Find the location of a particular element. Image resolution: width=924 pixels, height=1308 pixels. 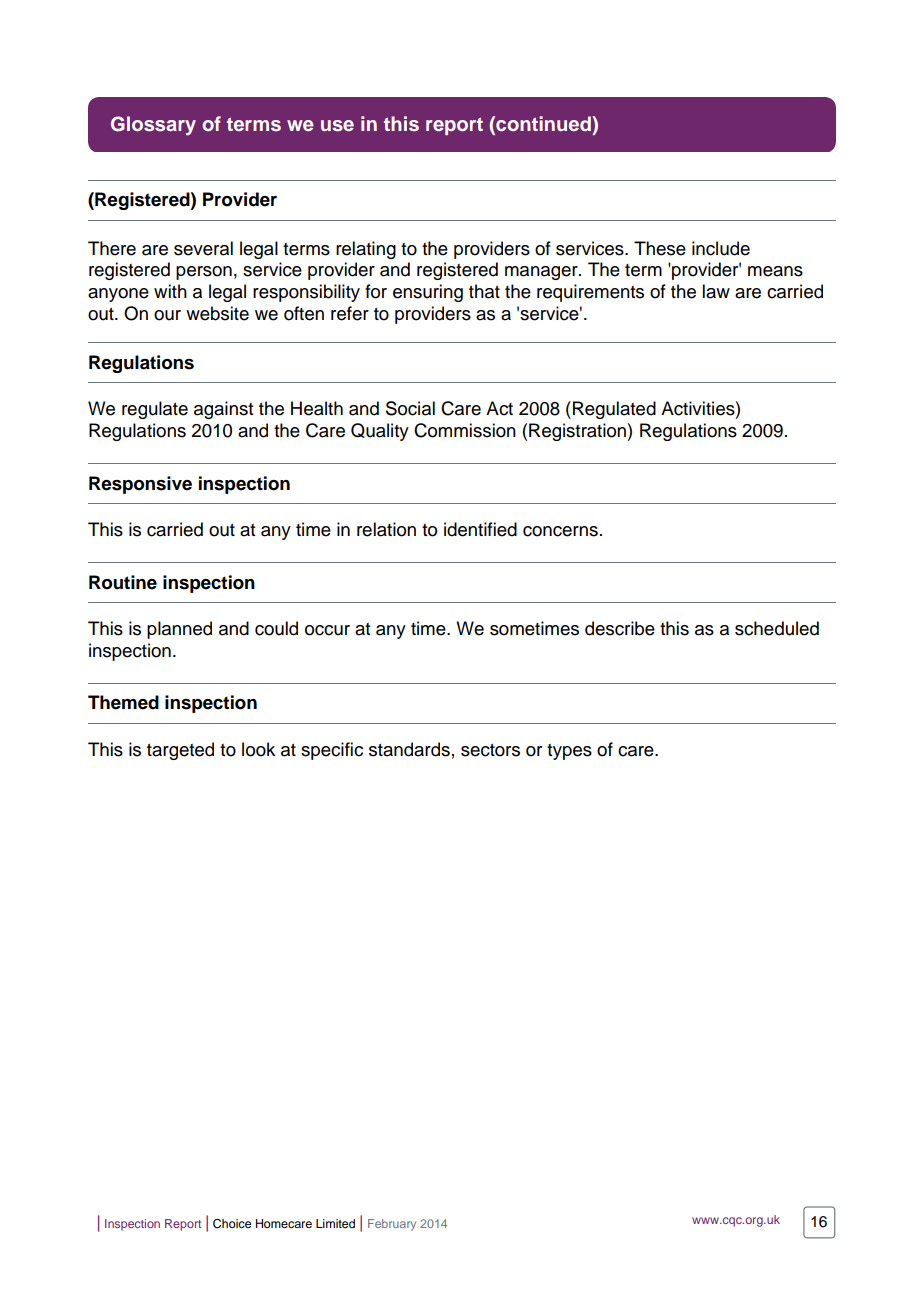

describe is located at coordinates (620, 628).
